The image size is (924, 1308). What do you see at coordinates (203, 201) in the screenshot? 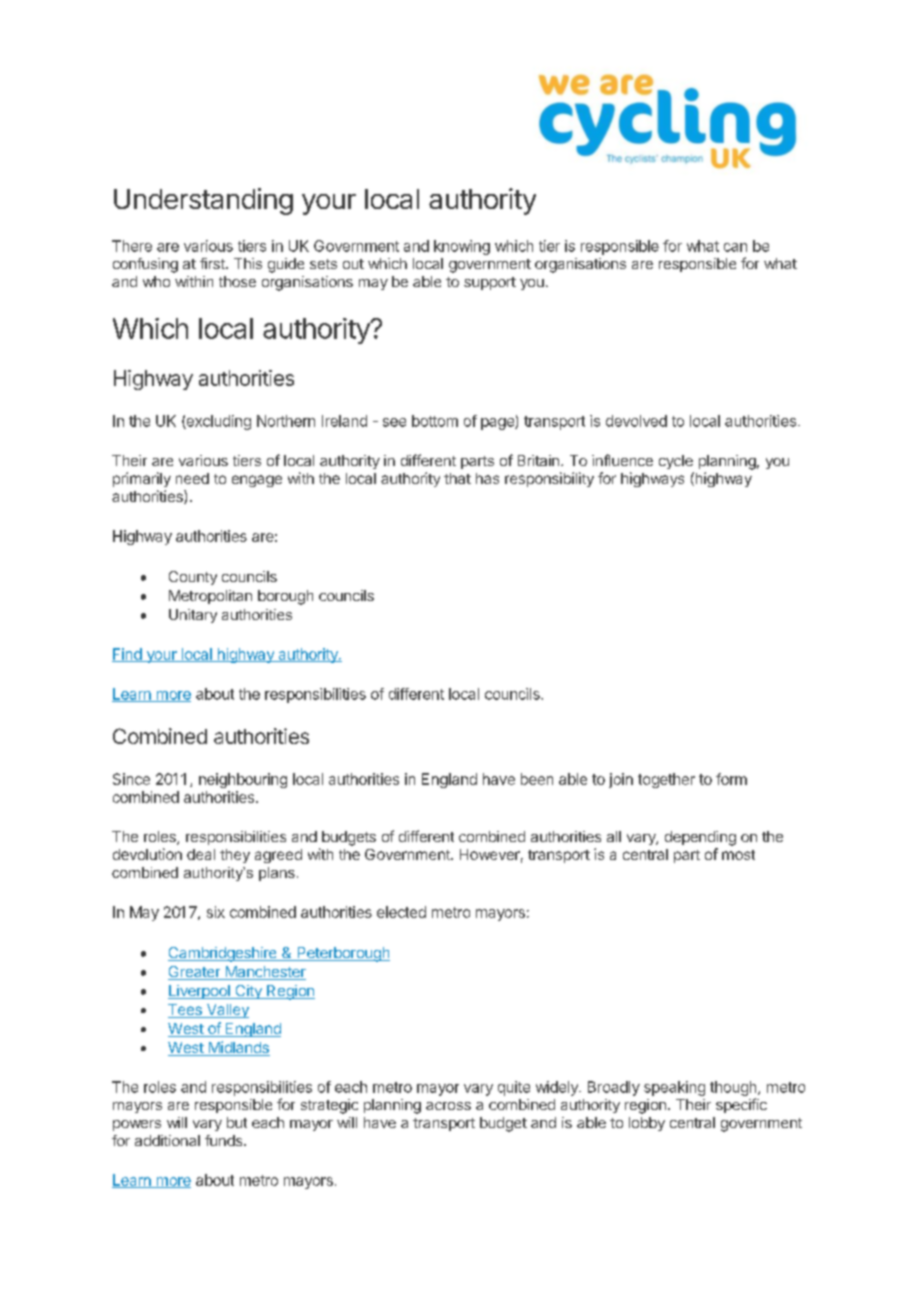
I see `Understanding` at bounding box center [203, 201].
